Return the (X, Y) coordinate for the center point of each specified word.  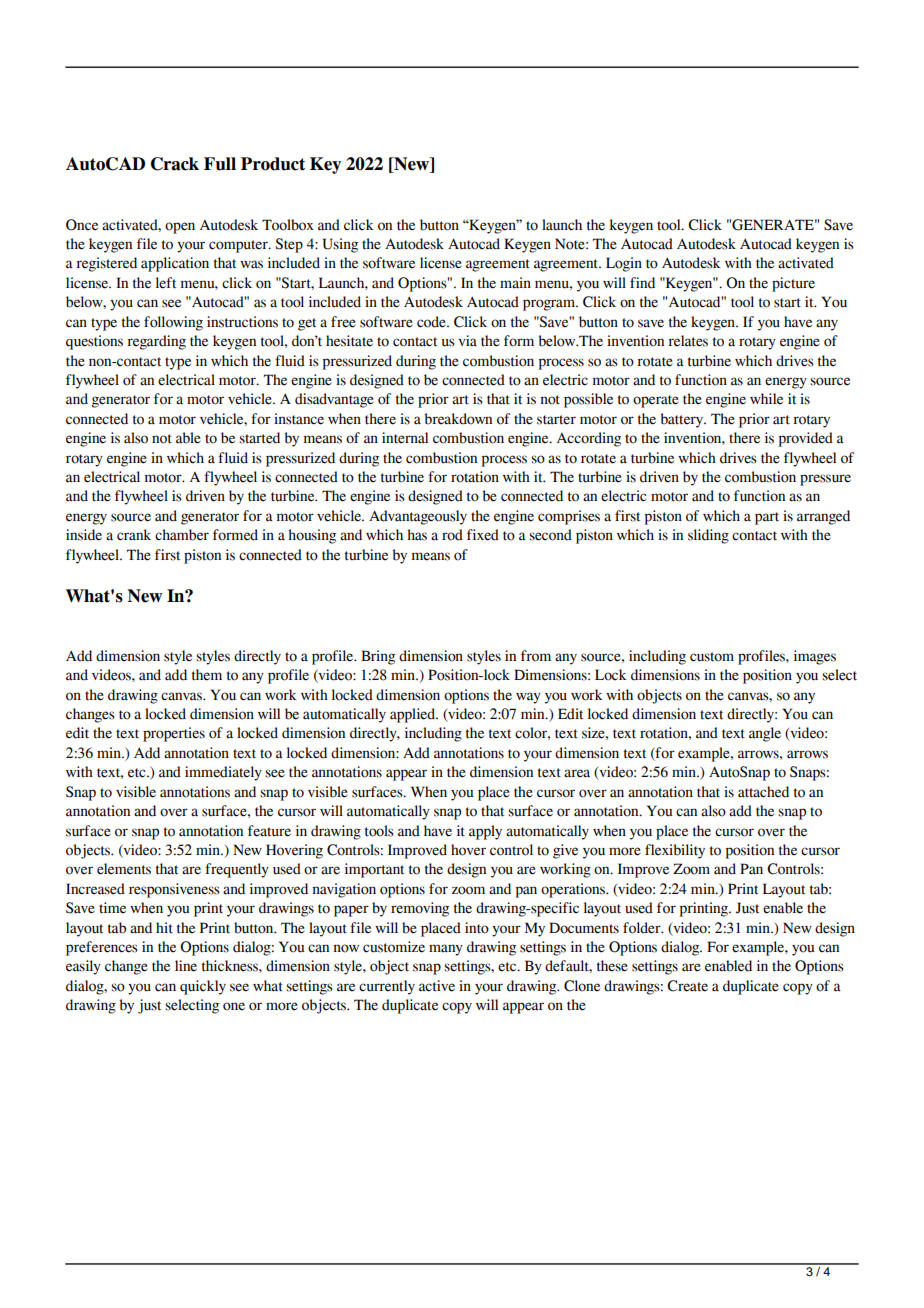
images (815, 657)
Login (624, 264)
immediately (223, 773)
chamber (182, 535)
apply (485, 832)
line (186, 966)
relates (688, 341)
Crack (175, 164)
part (767, 518)
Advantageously (418, 517)
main (515, 283)
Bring (378, 657)
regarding (156, 342)
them (207, 675)
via (467, 341)
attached (763, 792)
